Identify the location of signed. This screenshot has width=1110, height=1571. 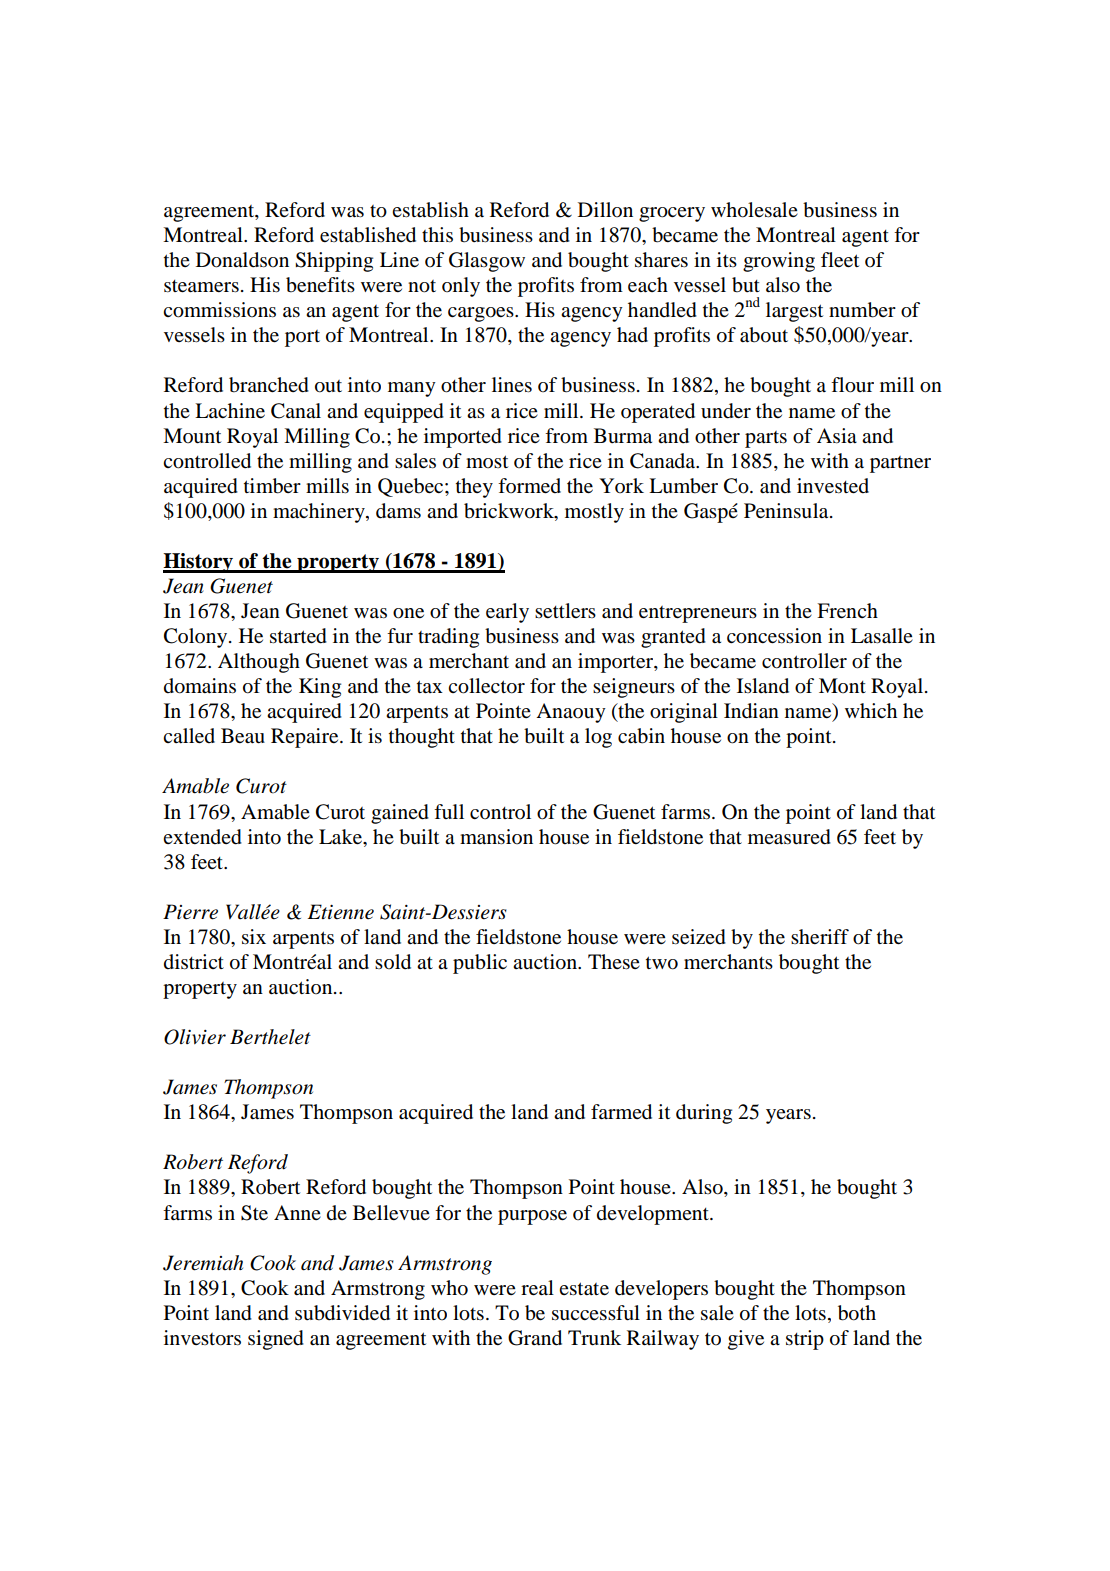
(276, 1340).
